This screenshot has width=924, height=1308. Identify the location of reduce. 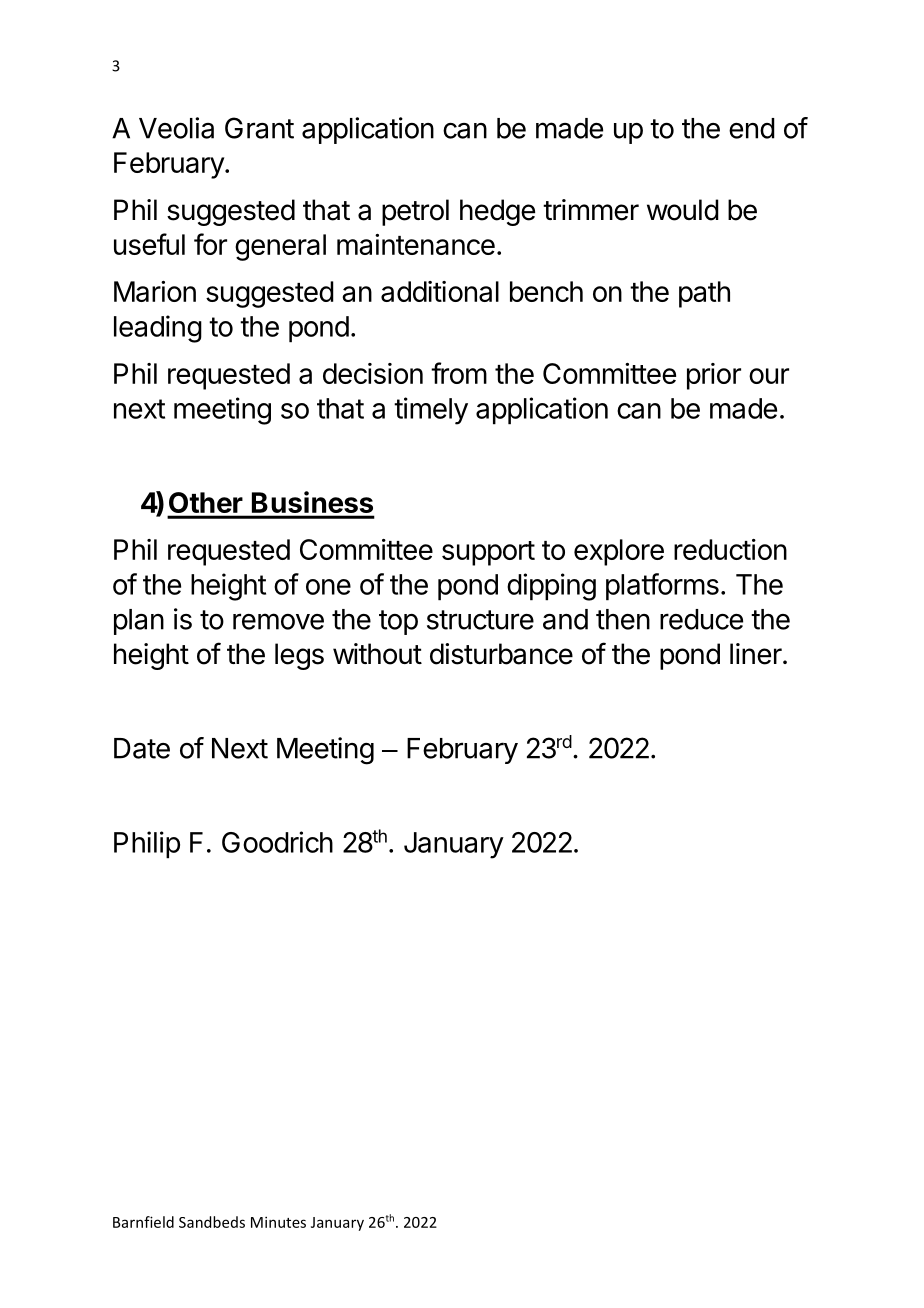
(701, 619).
